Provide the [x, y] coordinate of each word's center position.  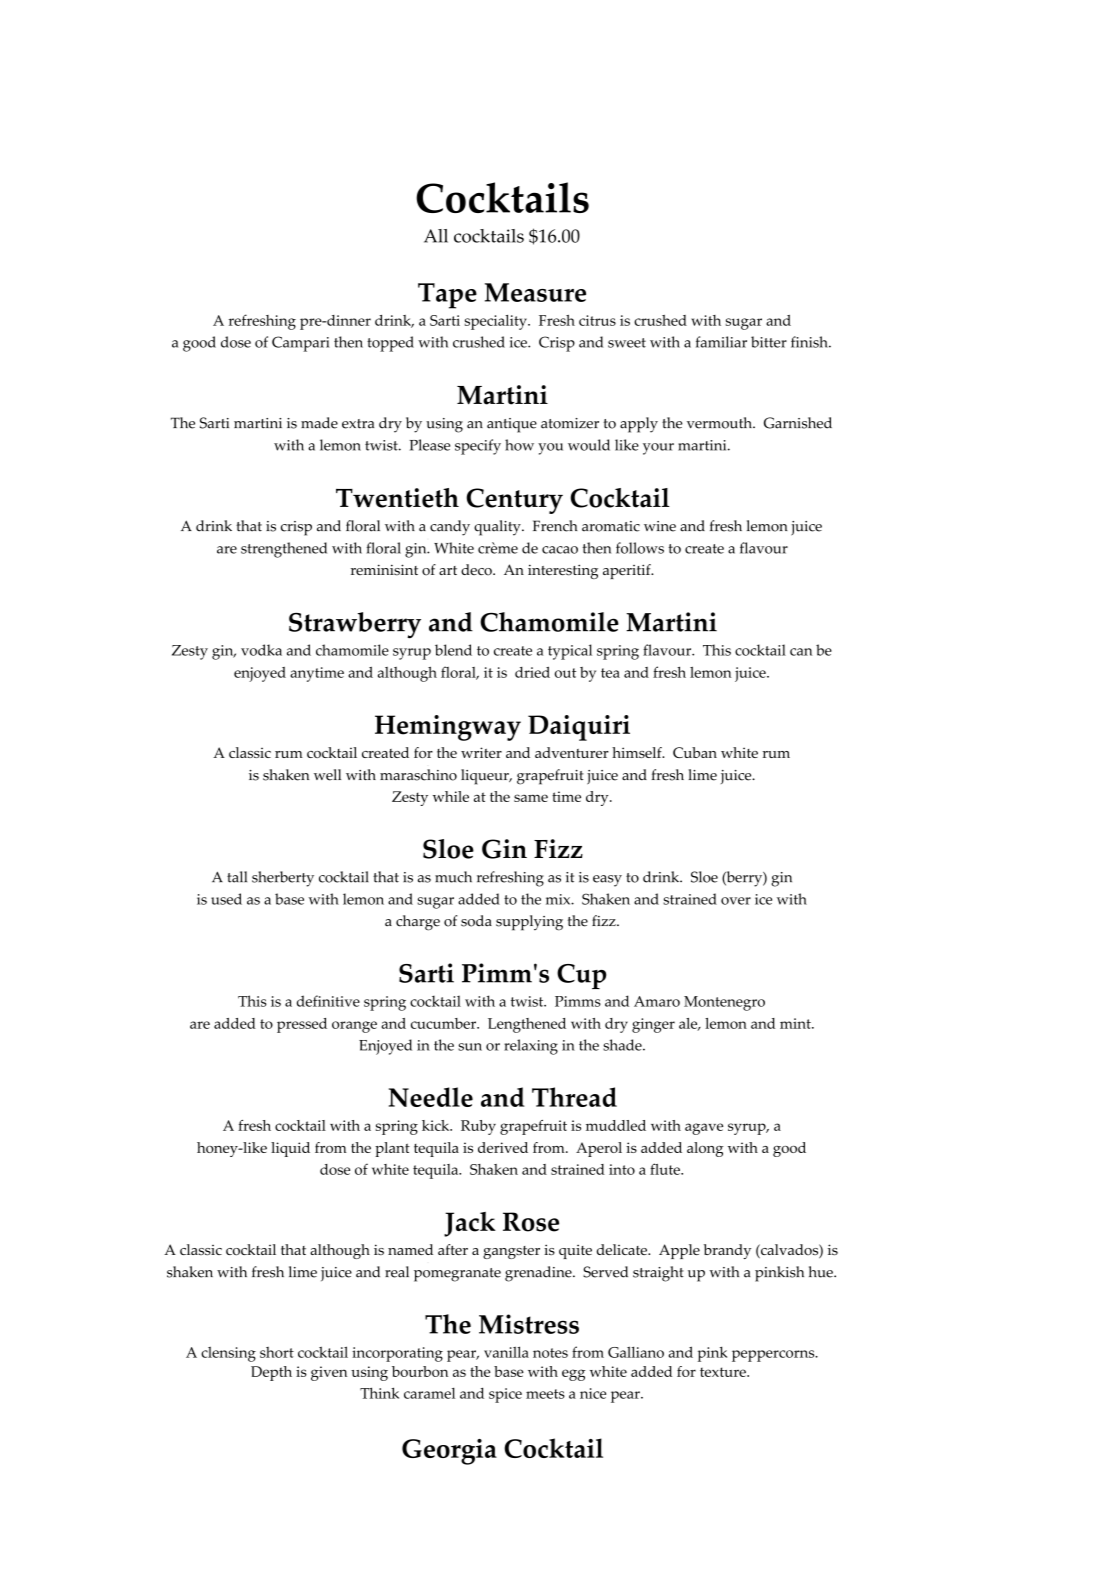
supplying [529, 923]
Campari [300, 344]
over [736, 901]
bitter [769, 342]
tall [237, 877]
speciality [497, 322]
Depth [271, 1373]
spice [505, 1395]
